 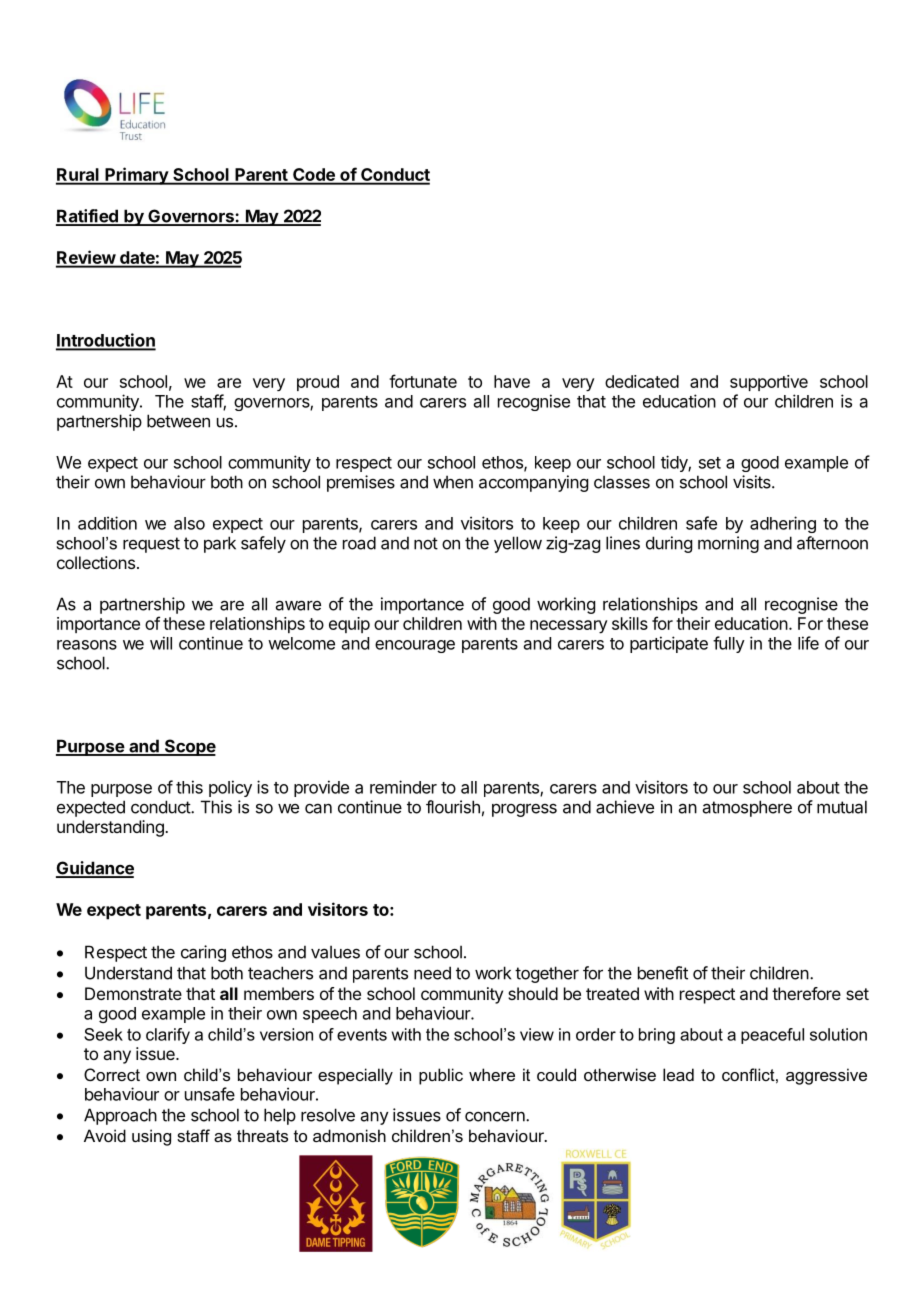 What do you see at coordinates (136, 176) in the screenshot?
I see `Primary` at bounding box center [136, 176].
